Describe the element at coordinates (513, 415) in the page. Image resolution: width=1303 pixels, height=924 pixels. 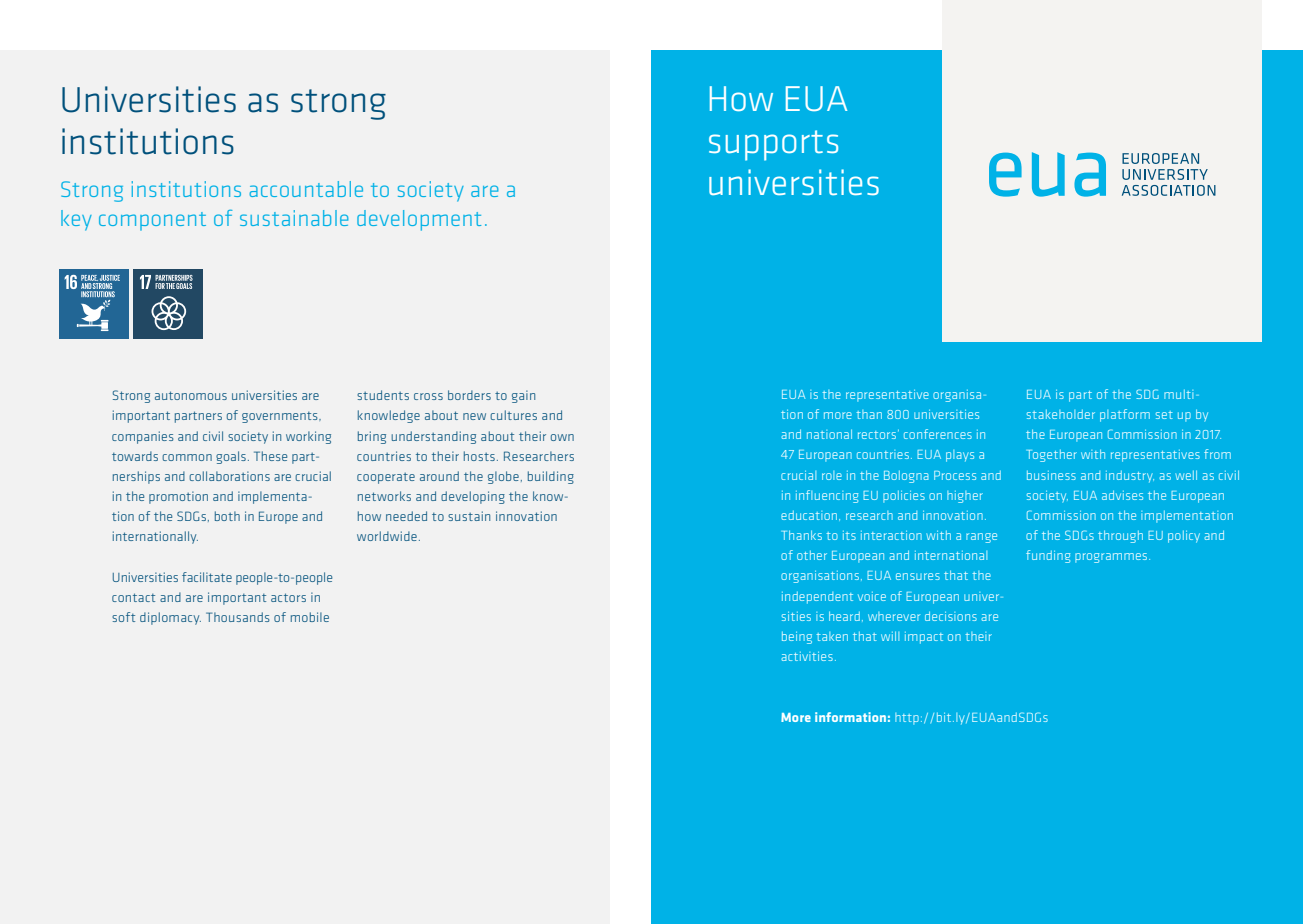
I see `cultures` at that location.
